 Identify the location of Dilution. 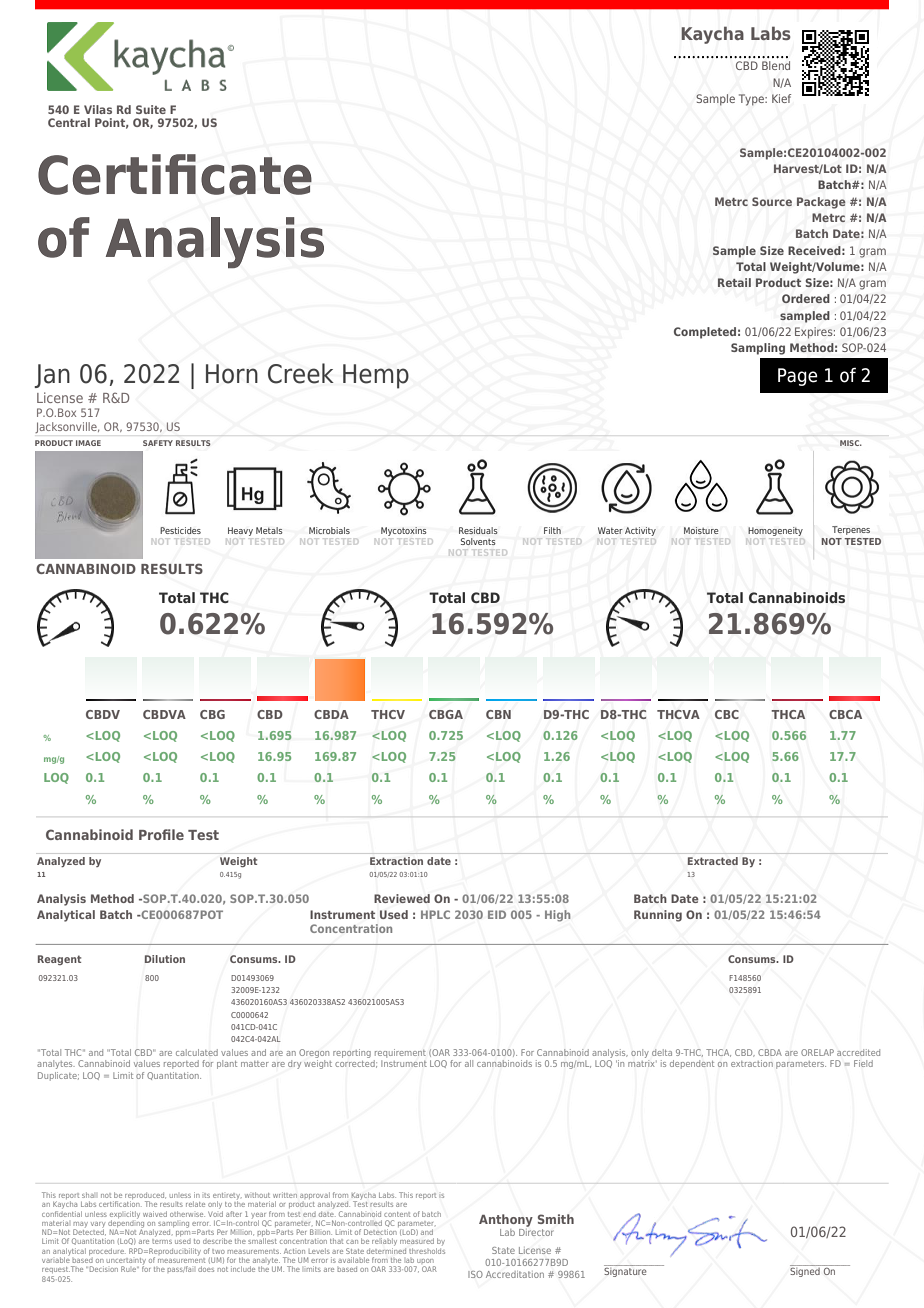
(165, 959).
